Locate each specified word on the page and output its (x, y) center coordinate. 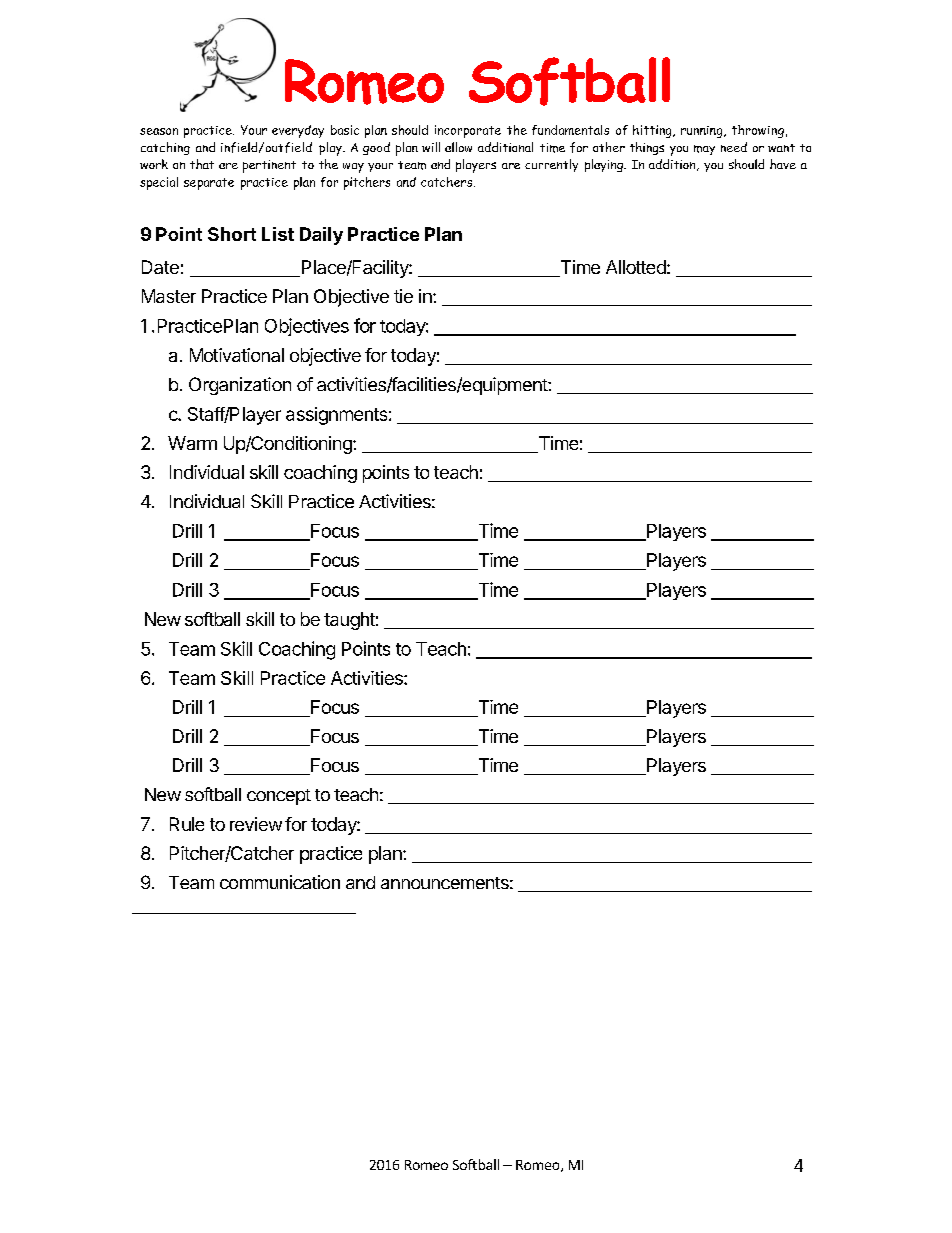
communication (280, 882)
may (704, 150)
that (202, 164)
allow (458, 147)
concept (279, 797)
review (256, 824)
